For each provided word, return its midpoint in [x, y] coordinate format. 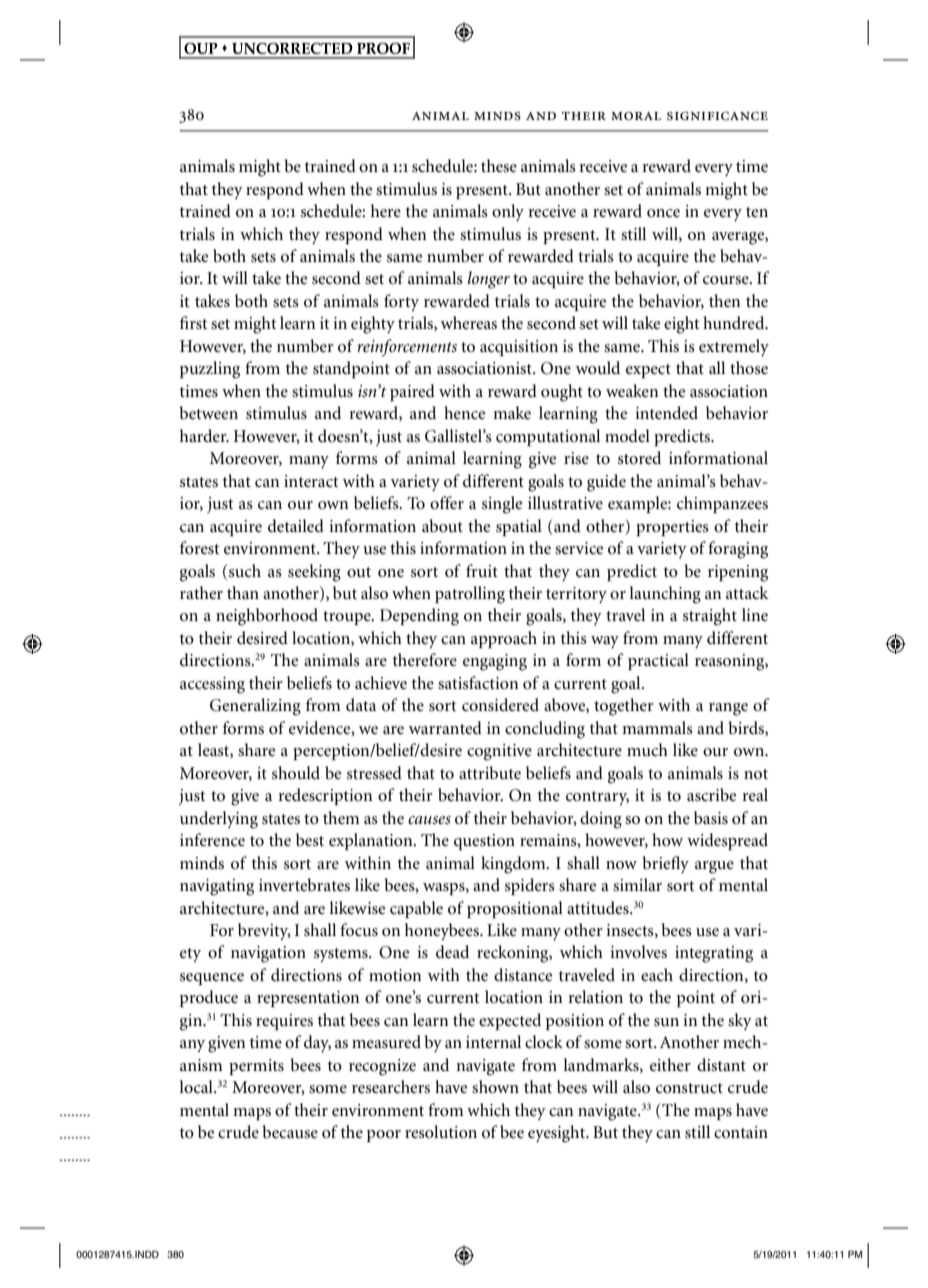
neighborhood [267, 617]
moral [636, 116]
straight [710, 617]
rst [199, 324]
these [499, 166]
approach [504, 639]
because [290, 1132]
